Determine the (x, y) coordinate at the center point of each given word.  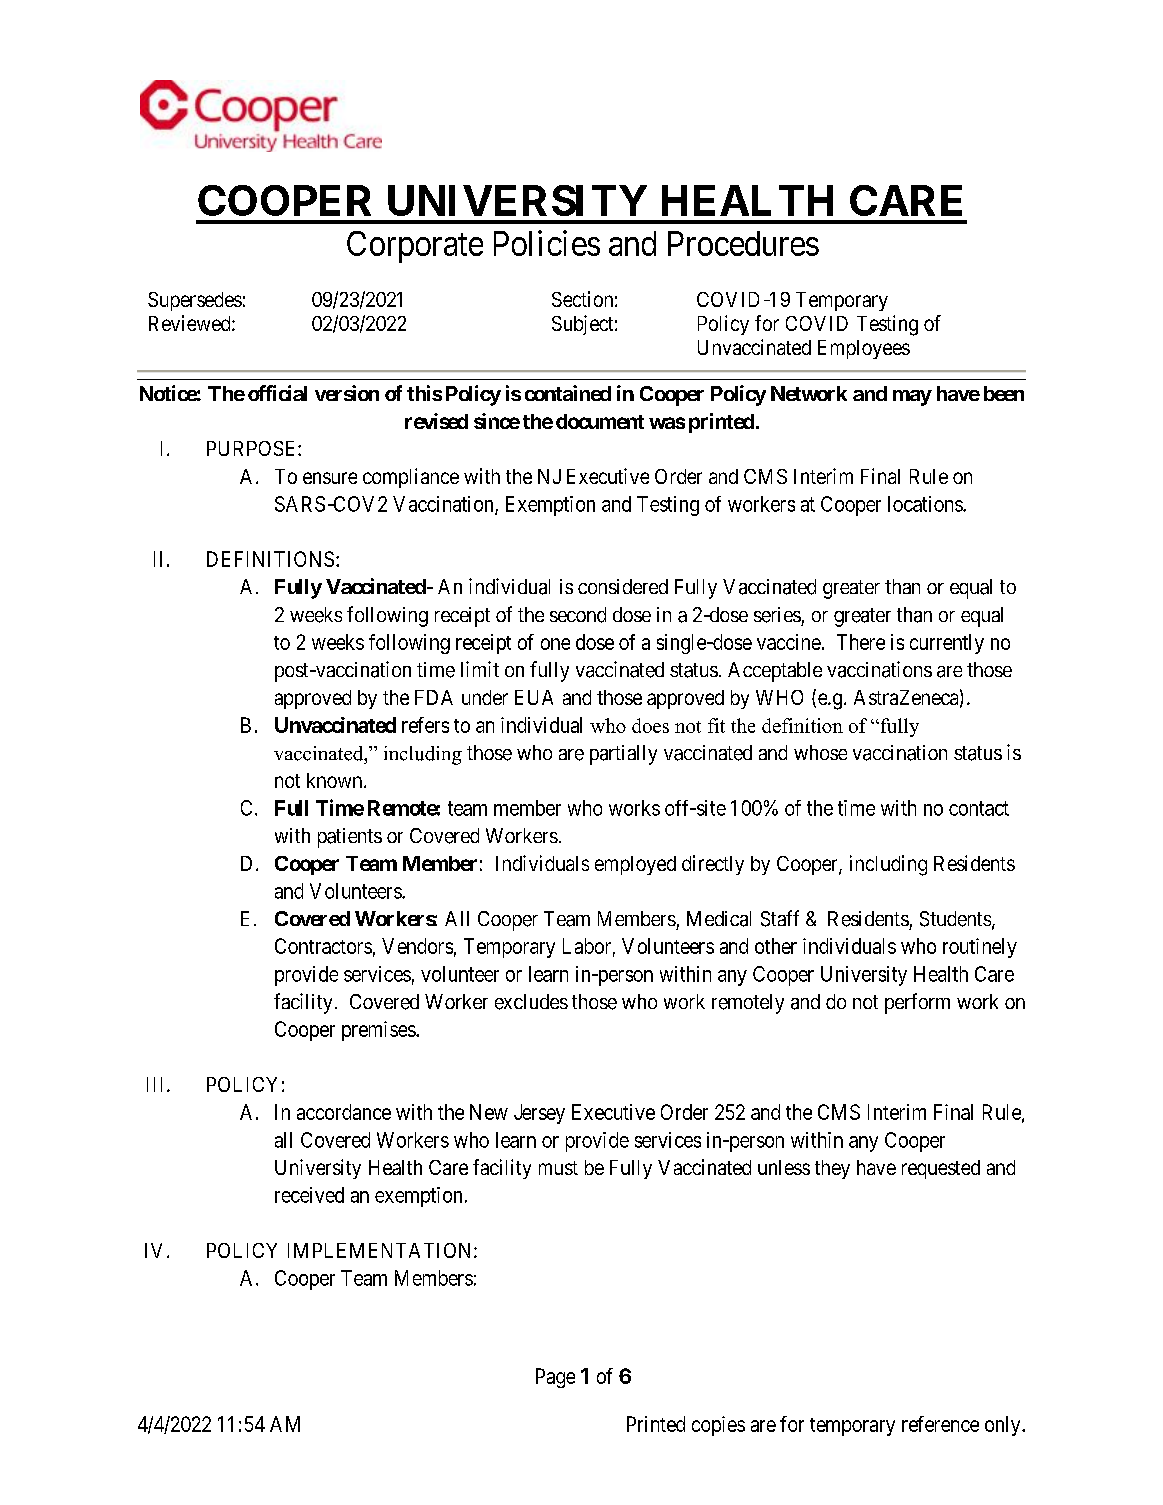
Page (555, 1378)
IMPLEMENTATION (381, 1250)
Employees (864, 349)
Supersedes (195, 301)
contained (568, 393)
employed (635, 865)
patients (350, 838)
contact (979, 808)
